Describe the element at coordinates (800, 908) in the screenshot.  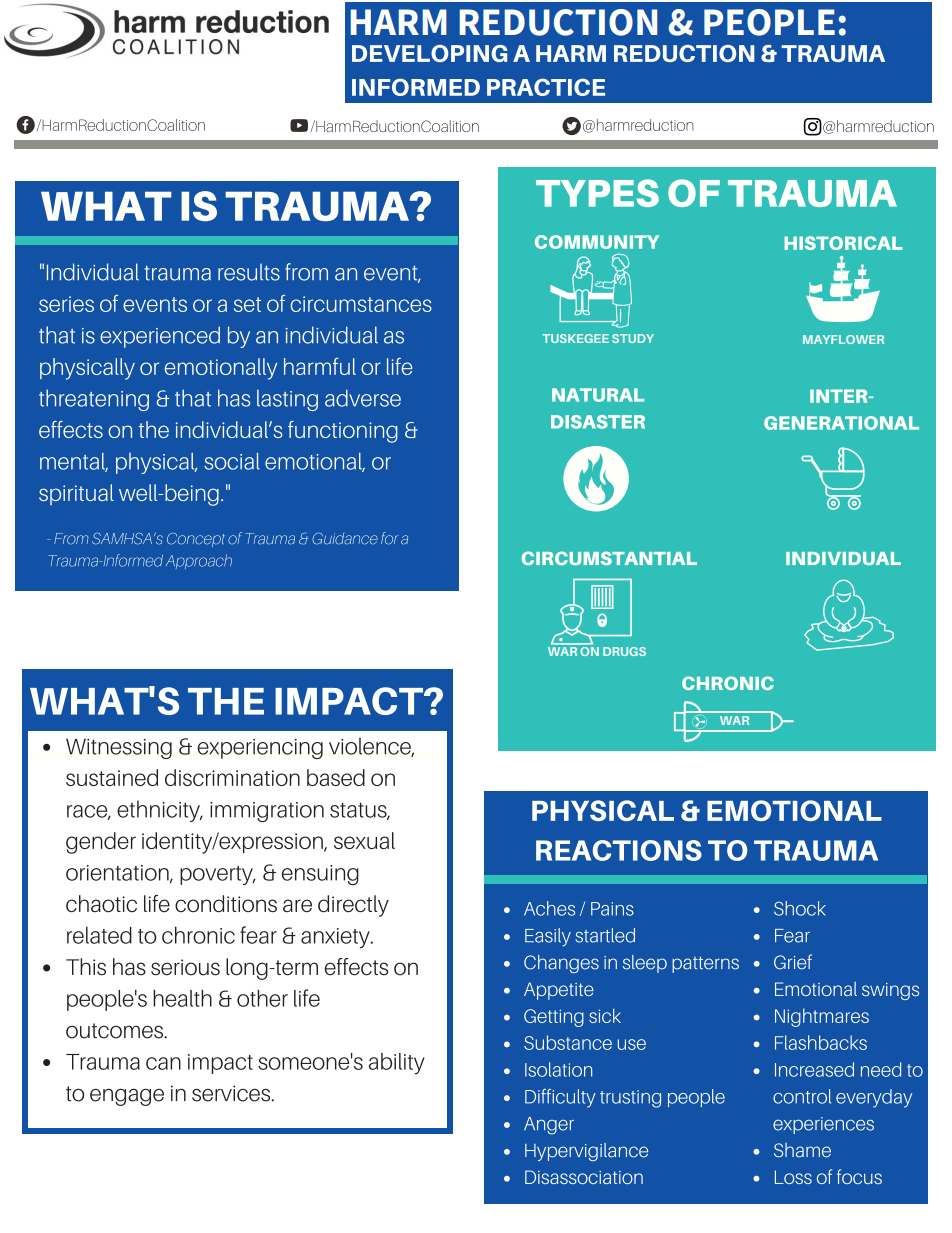
I see `Shock` at that location.
